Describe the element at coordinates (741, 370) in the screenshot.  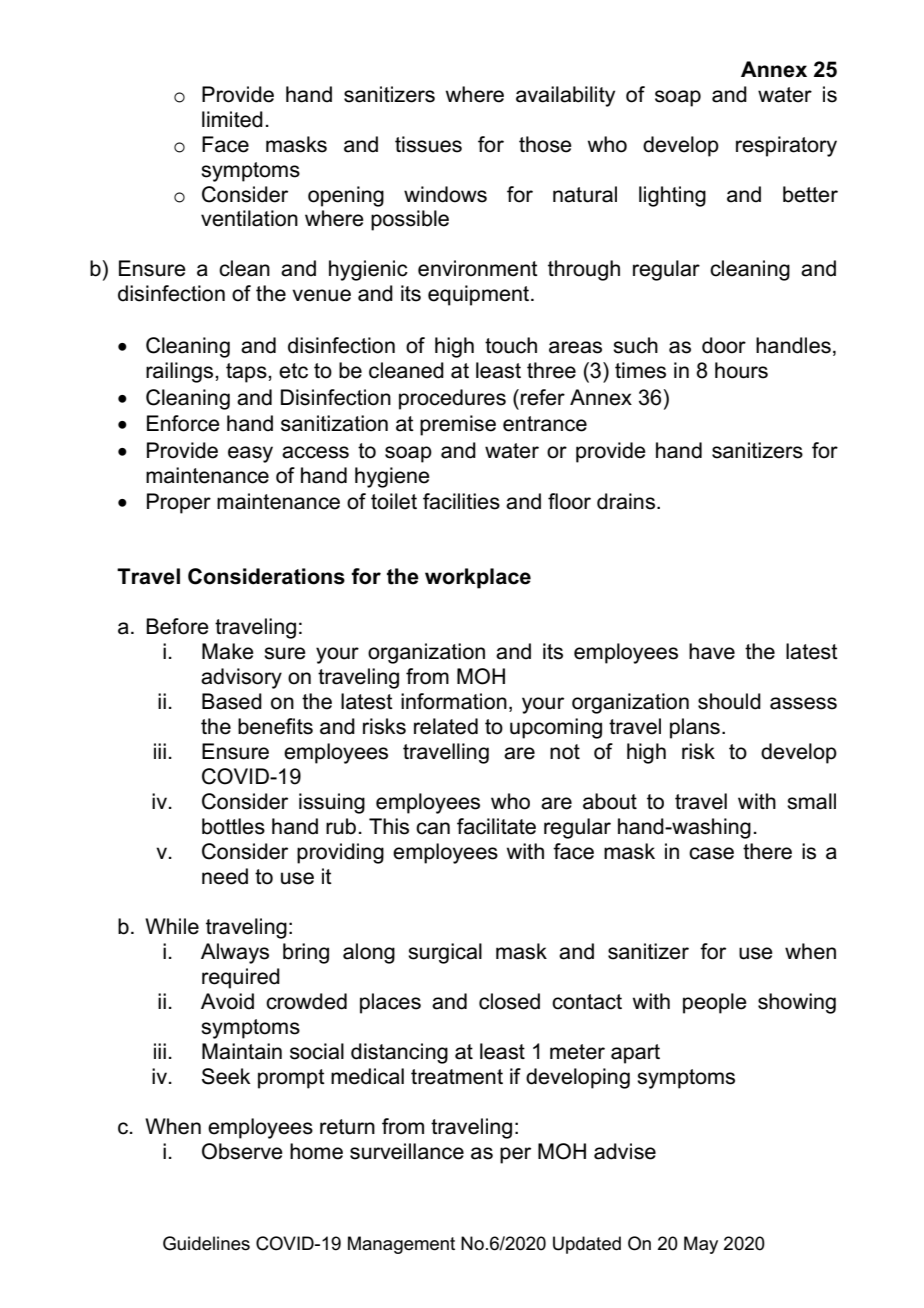
I see `hours` at that location.
